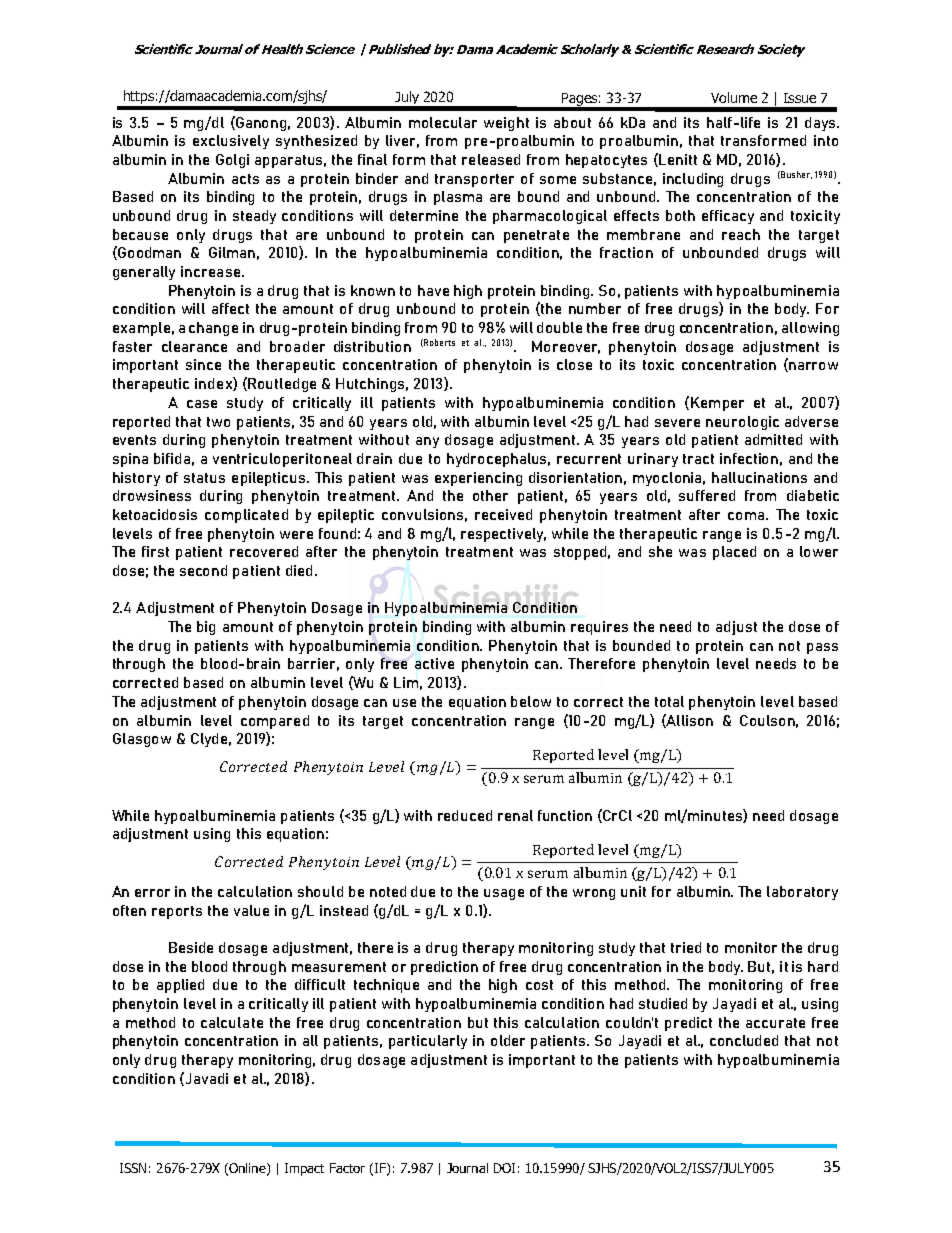 Image resolution: width=952 pixels, height=1233 pixels. What do you see at coordinates (206, 628) in the image?
I see `big` at bounding box center [206, 628].
